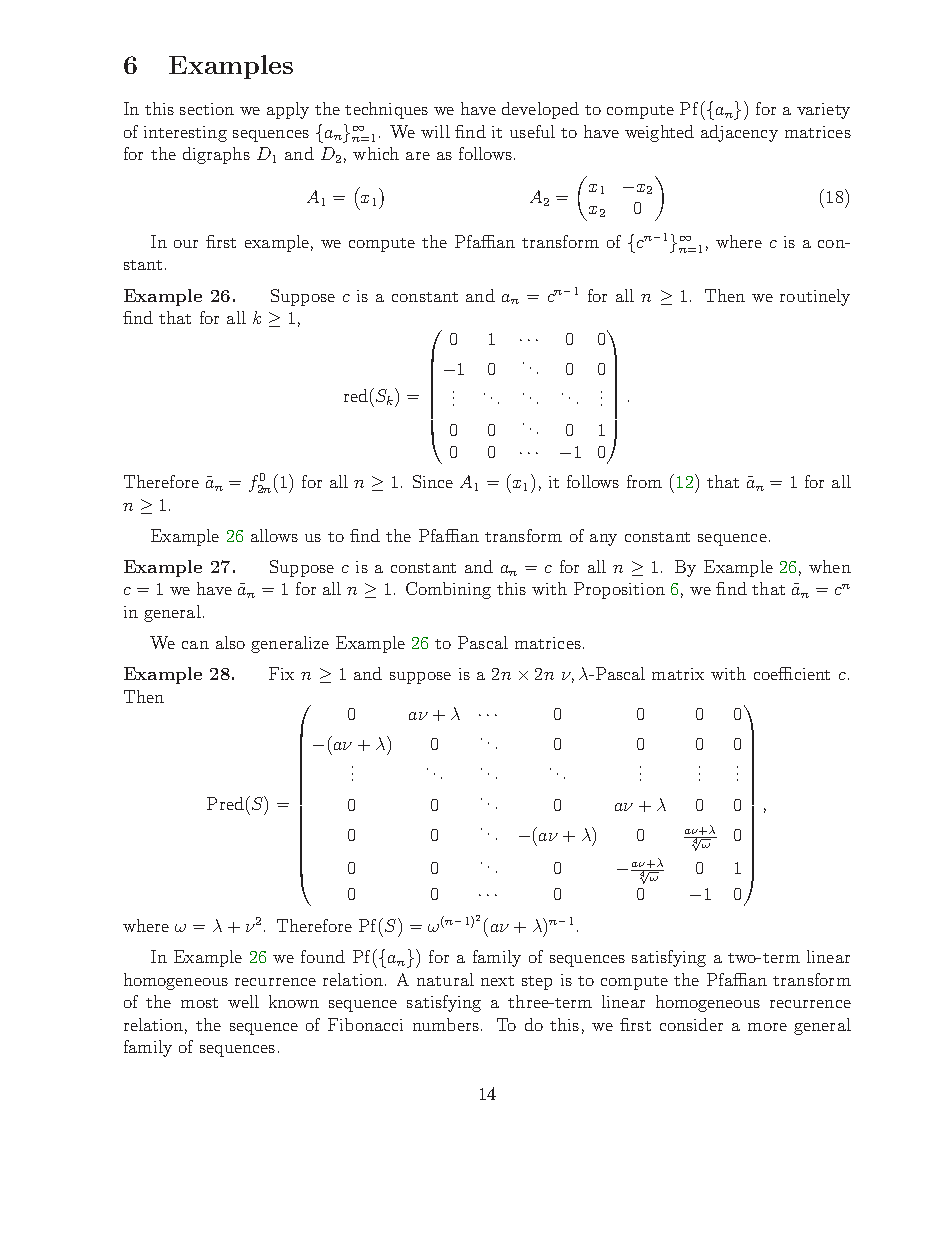  What do you see at coordinates (243, 1001) in the page?
I see `well` at bounding box center [243, 1001].
